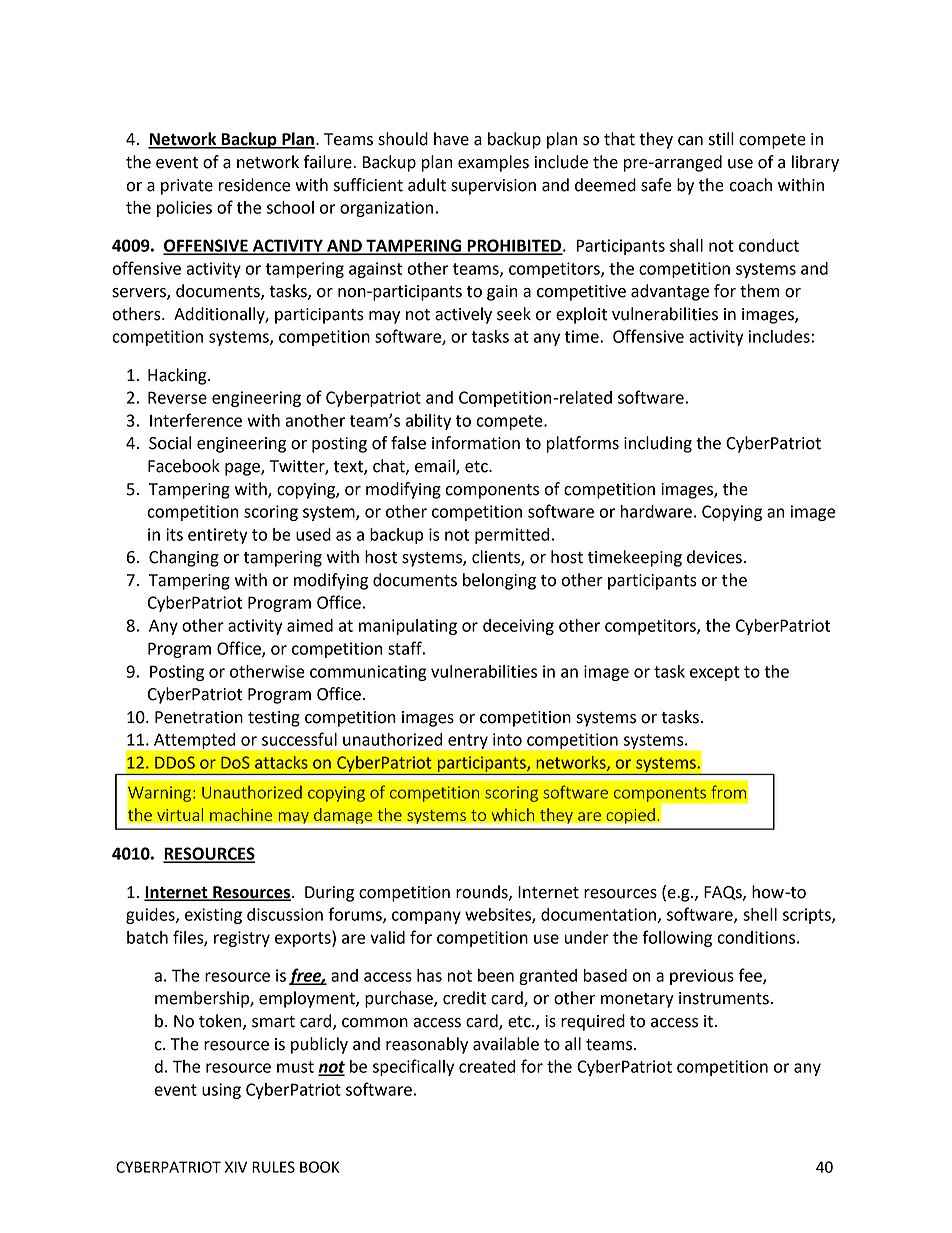 The width and height of the page is (952, 1233). I want to click on information, so click(476, 443).
